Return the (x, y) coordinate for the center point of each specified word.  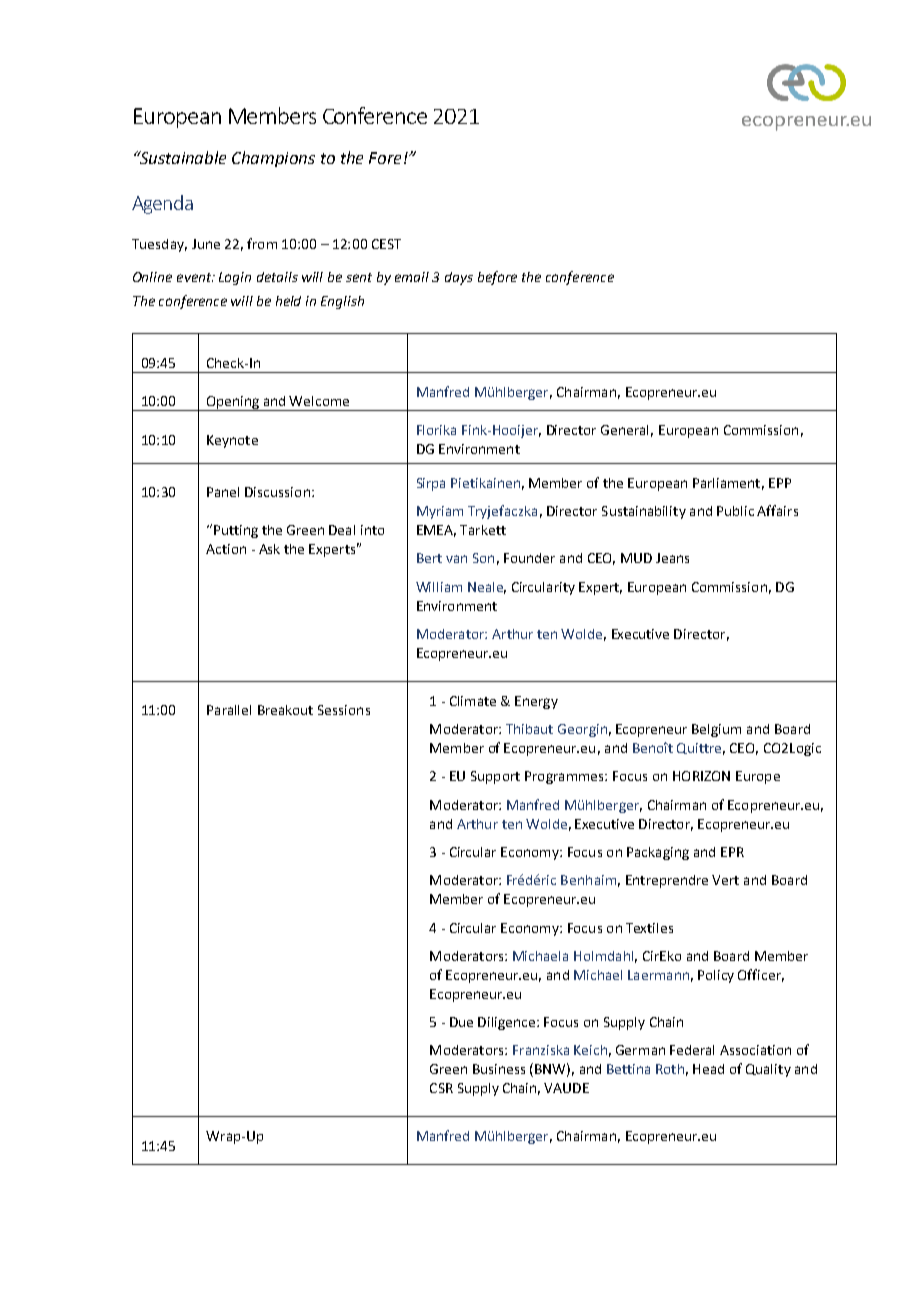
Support (495, 777)
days (459, 278)
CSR (441, 1088)
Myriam (440, 512)
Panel (223, 492)
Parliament (726, 483)
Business (499, 1069)
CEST (386, 244)
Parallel (229, 710)
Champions (273, 159)
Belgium (716, 730)
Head (708, 1069)
